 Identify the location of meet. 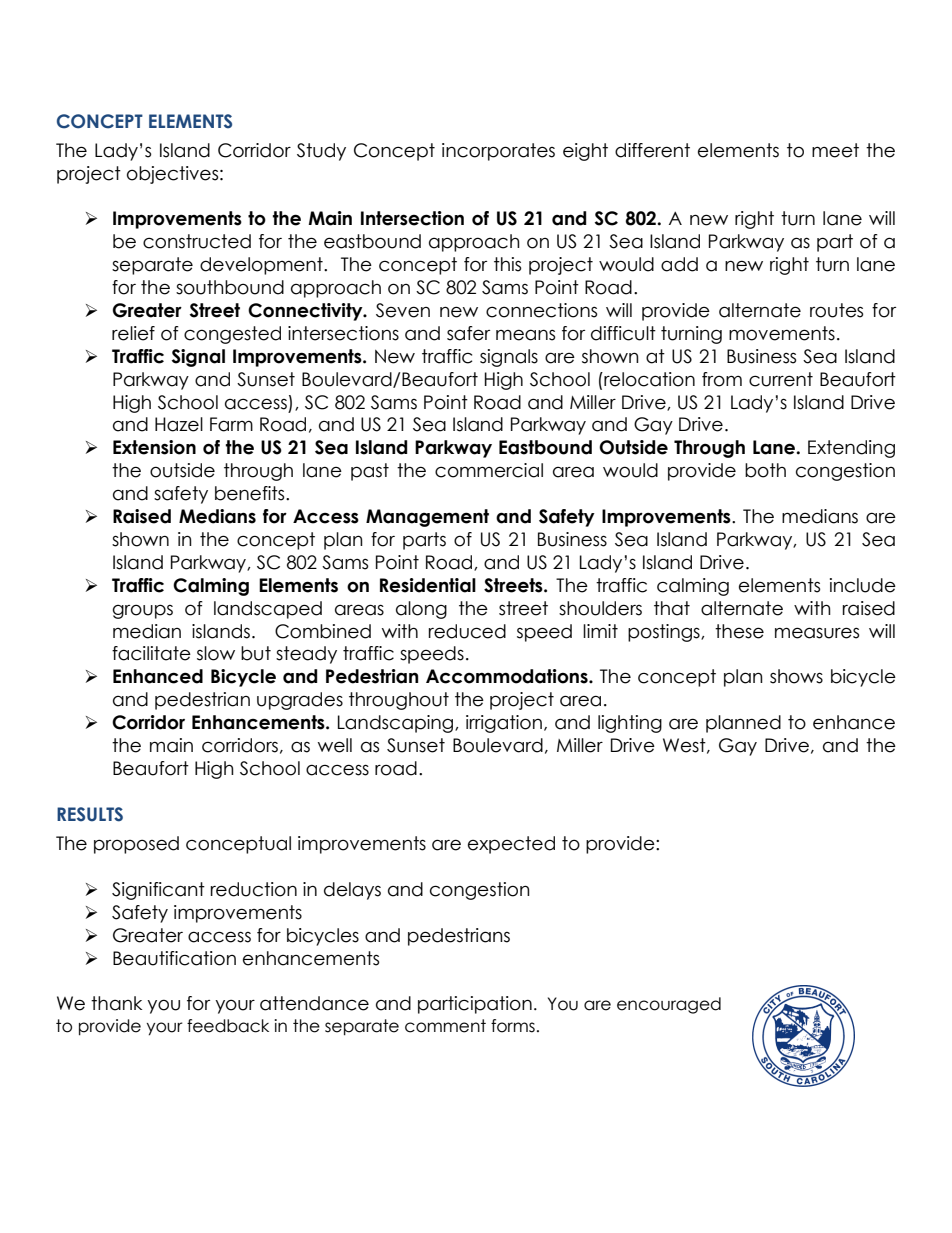
(835, 150).
